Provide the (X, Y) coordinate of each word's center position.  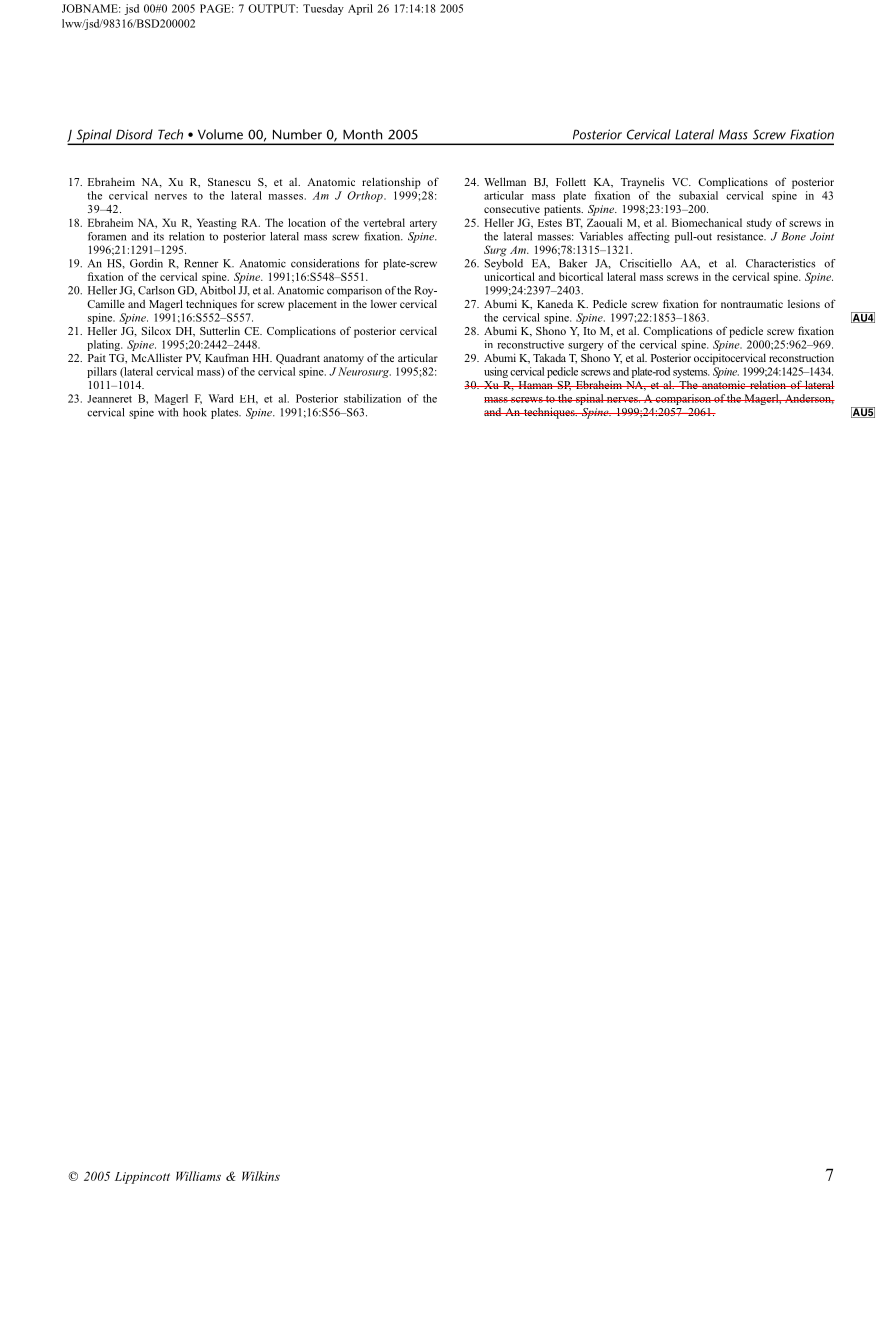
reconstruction (801, 358)
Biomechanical (707, 222)
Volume (220, 134)
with (168, 412)
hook (195, 412)
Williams (198, 1176)
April (360, 9)
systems (691, 373)
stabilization (372, 398)
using (496, 372)
